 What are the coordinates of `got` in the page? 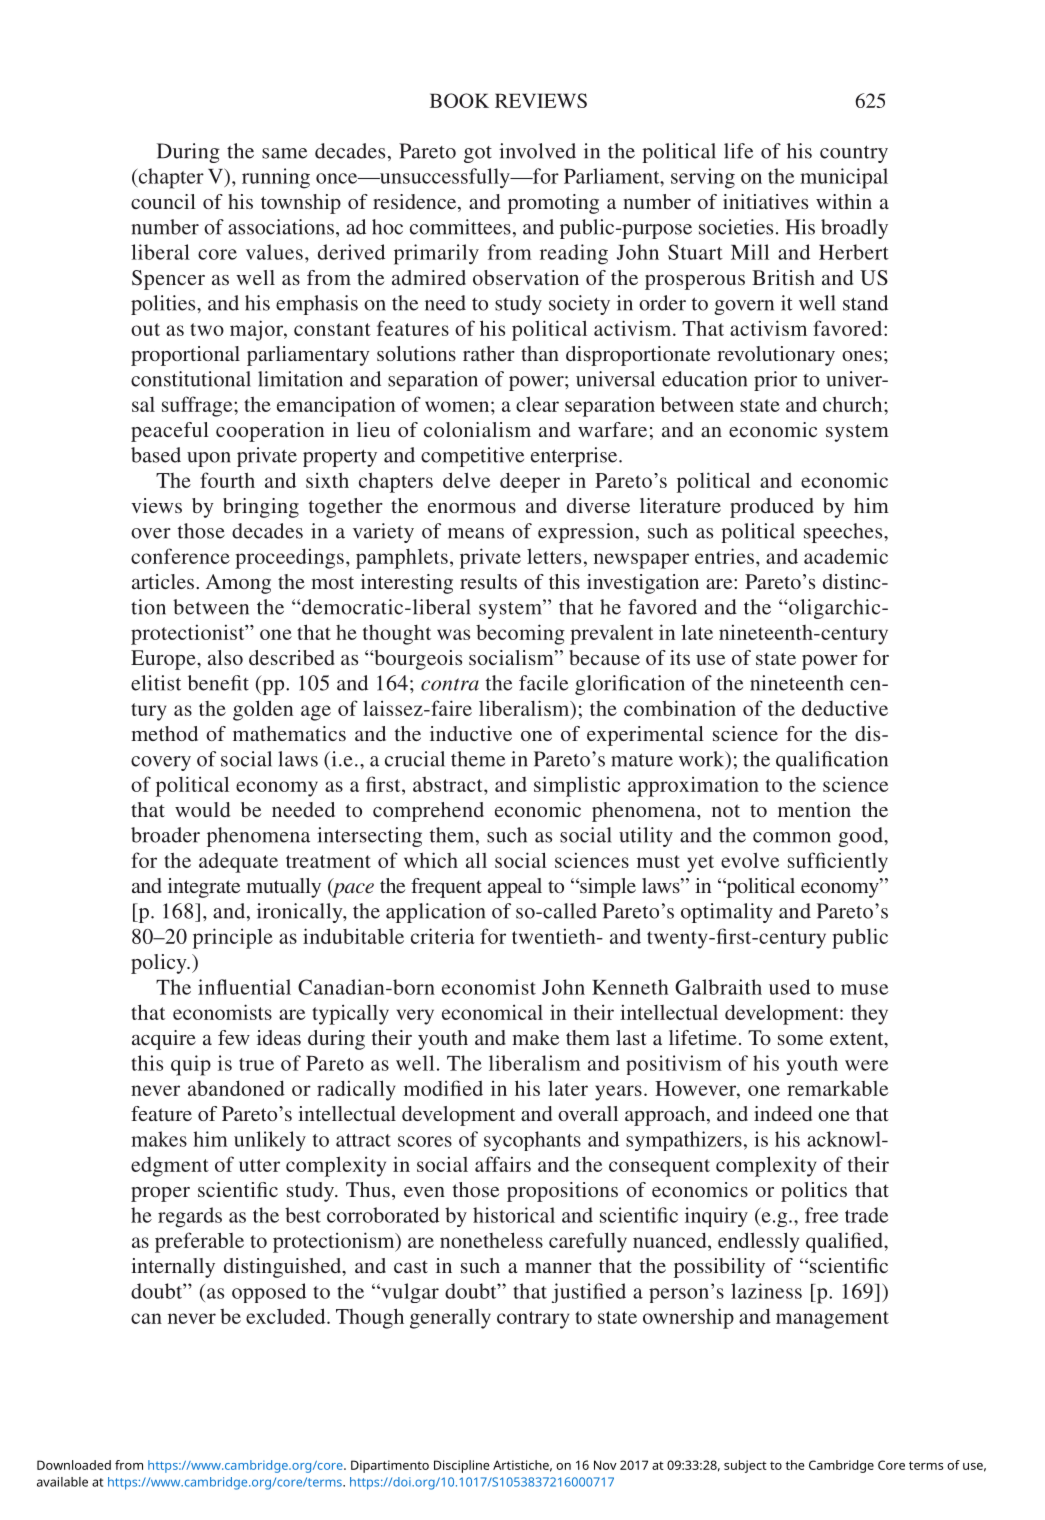 It's located at (478, 154).
